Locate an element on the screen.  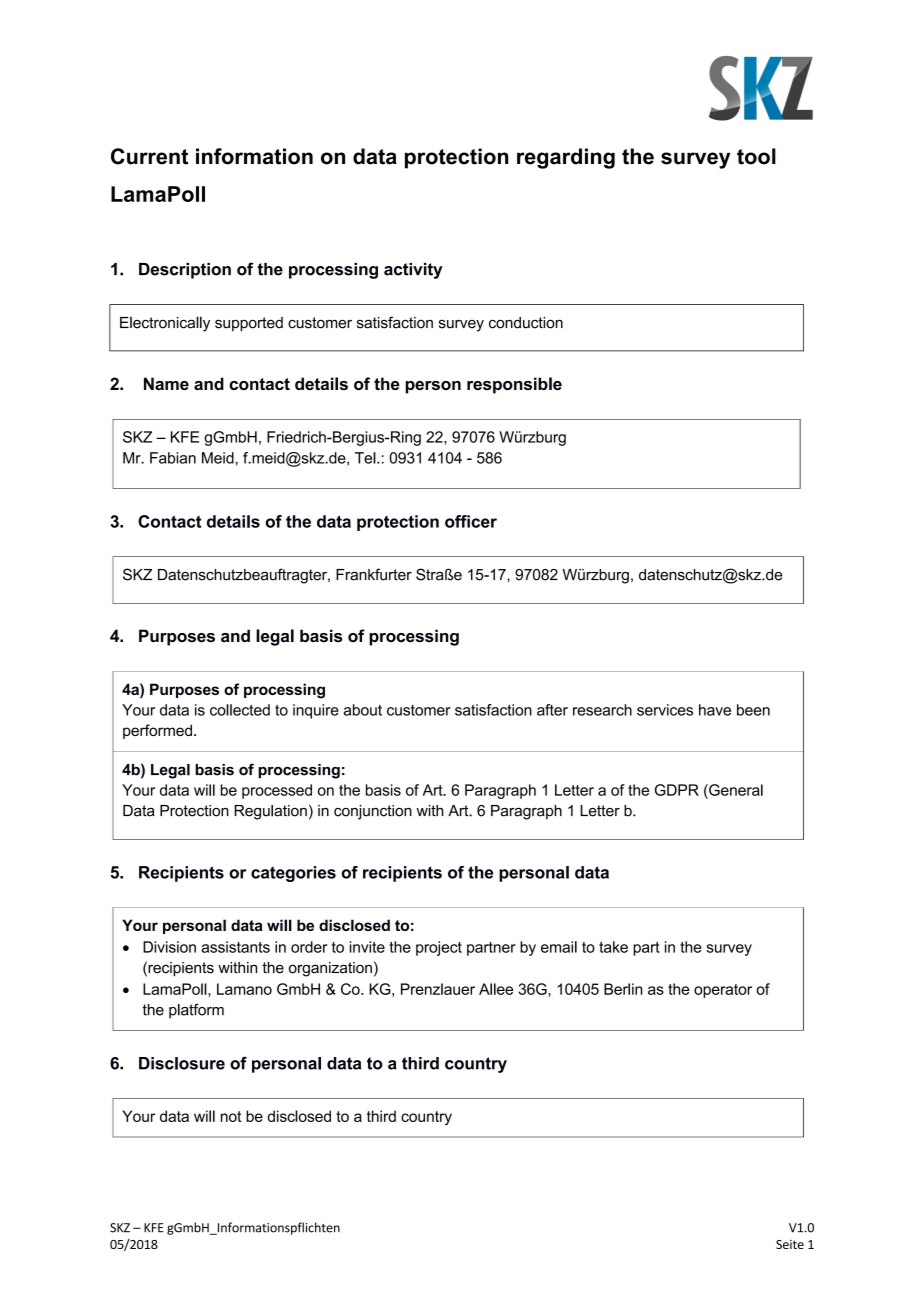
General is located at coordinates (735, 790).
